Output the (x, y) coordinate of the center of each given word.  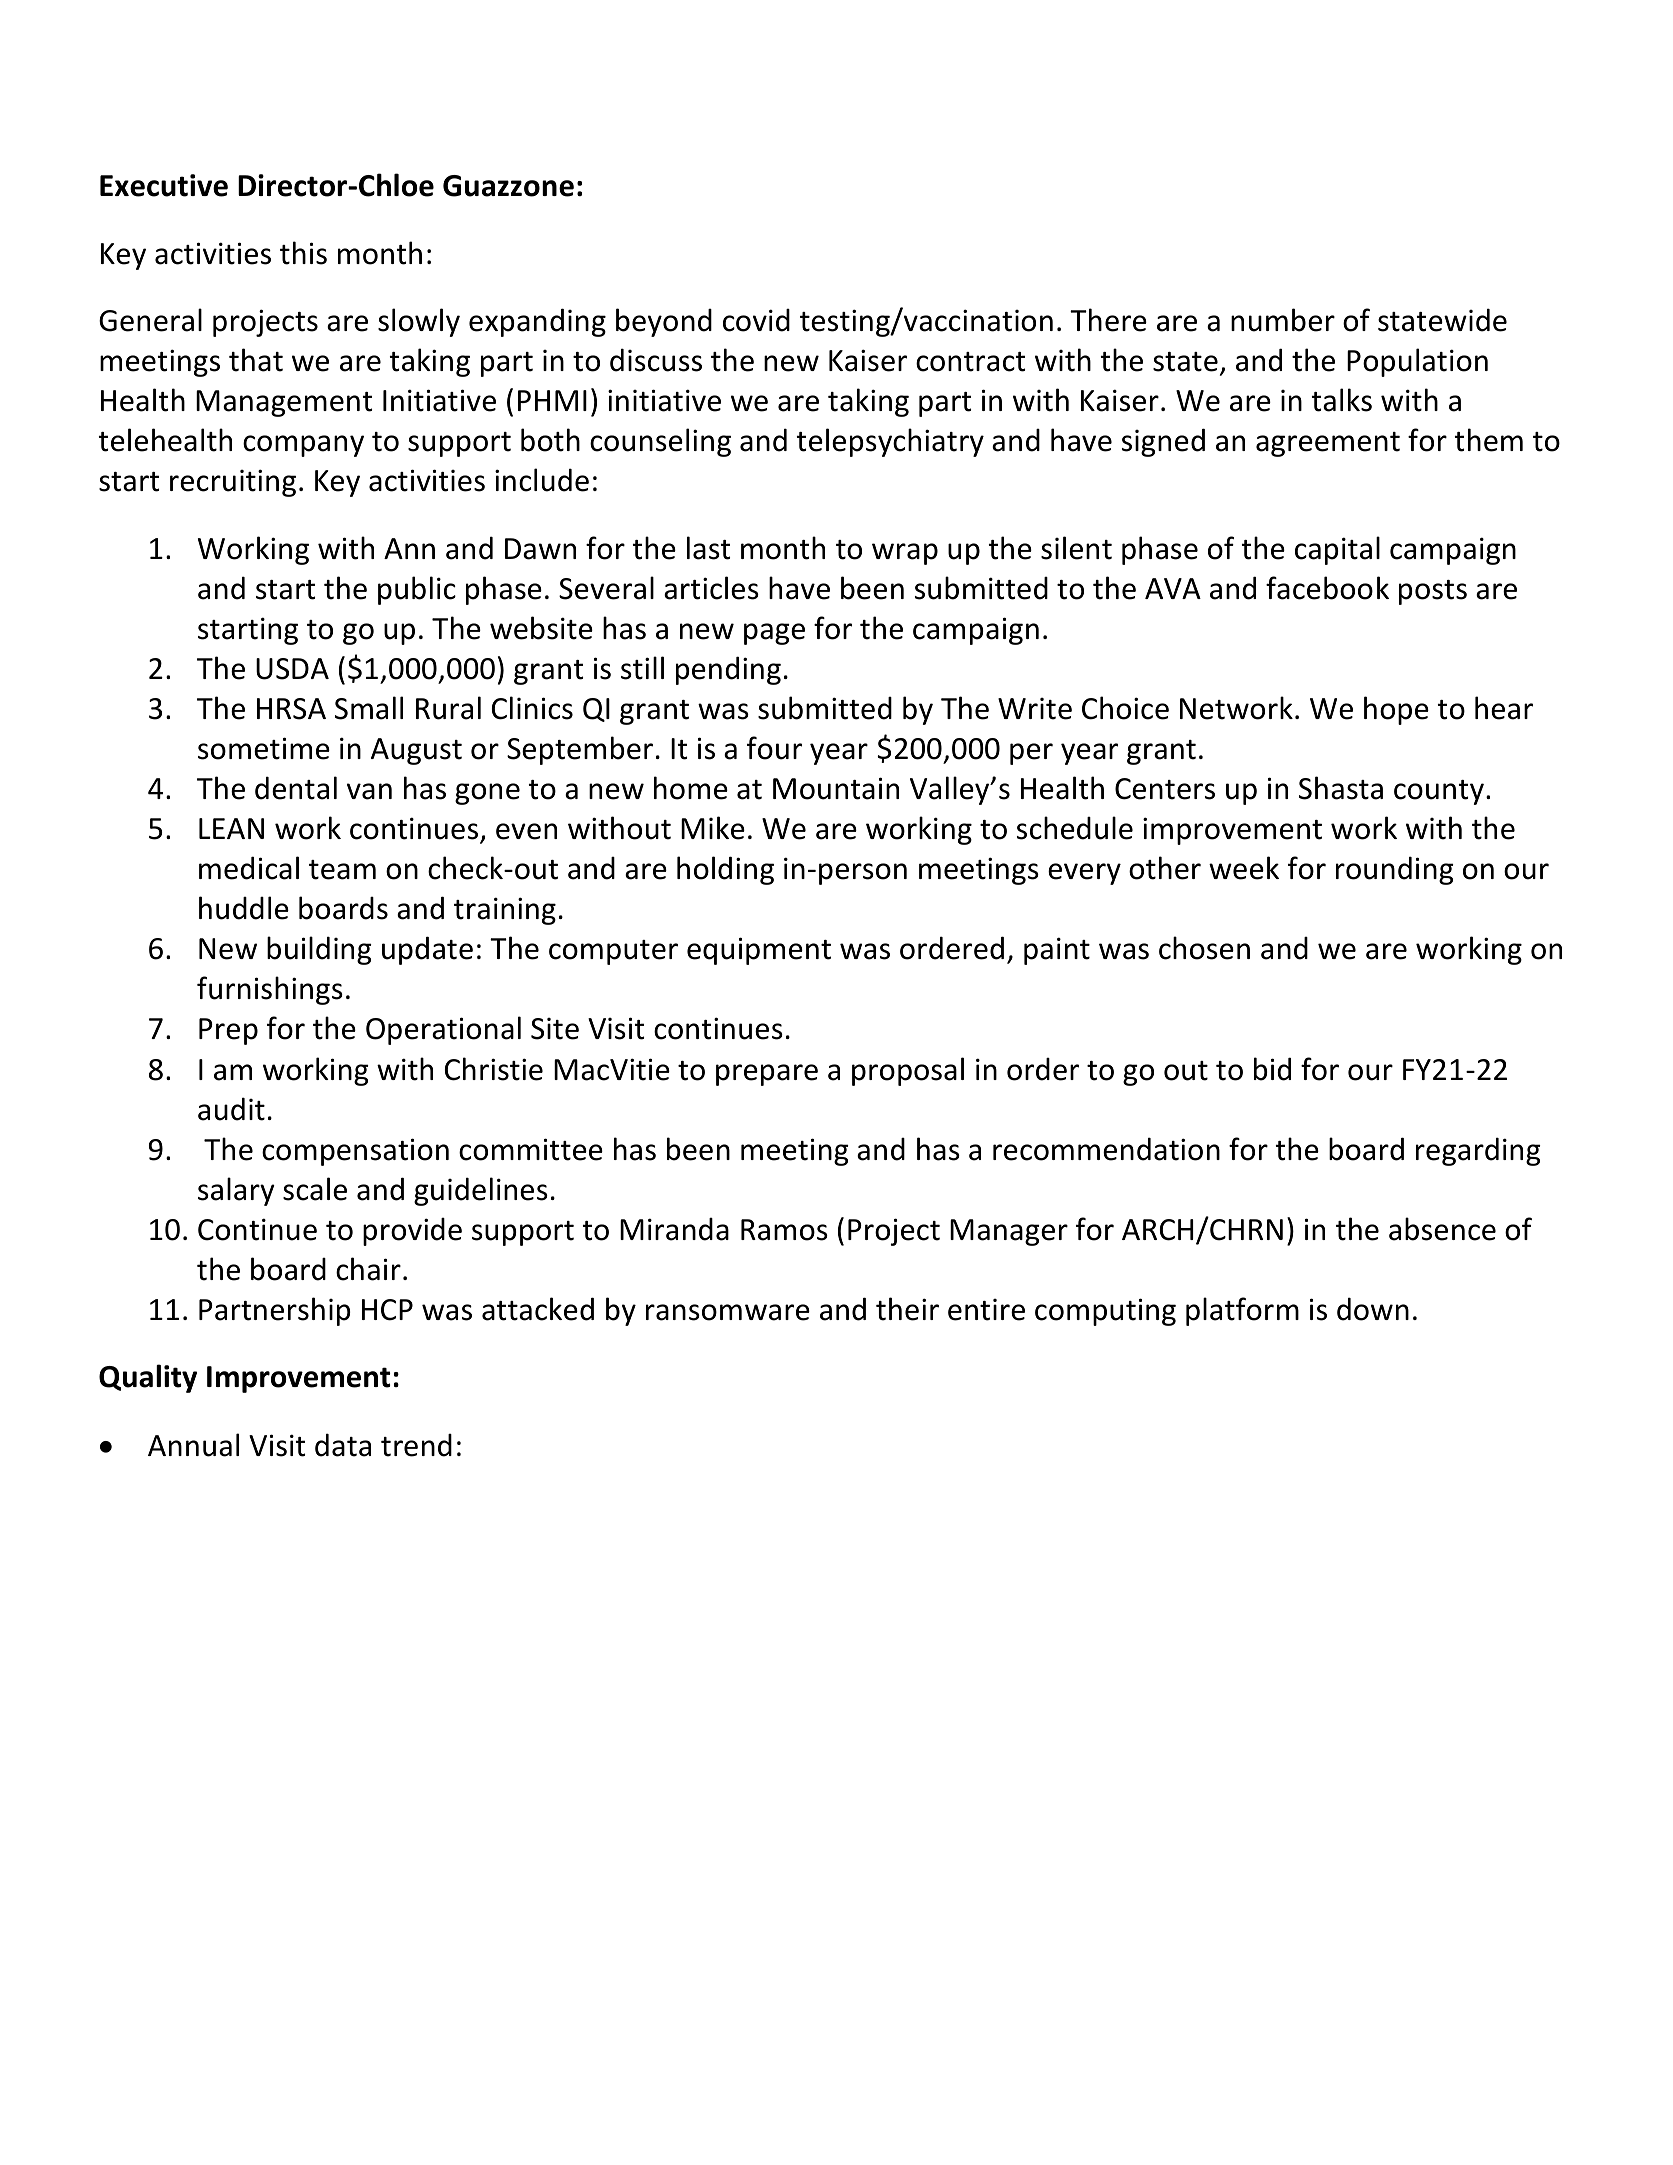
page (774, 634)
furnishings (270, 990)
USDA (292, 669)
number (1283, 320)
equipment (759, 951)
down (1373, 1309)
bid (1272, 1069)
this (303, 253)
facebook (1327, 588)
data (343, 1445)
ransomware (728, 1312)
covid (756, 320)
